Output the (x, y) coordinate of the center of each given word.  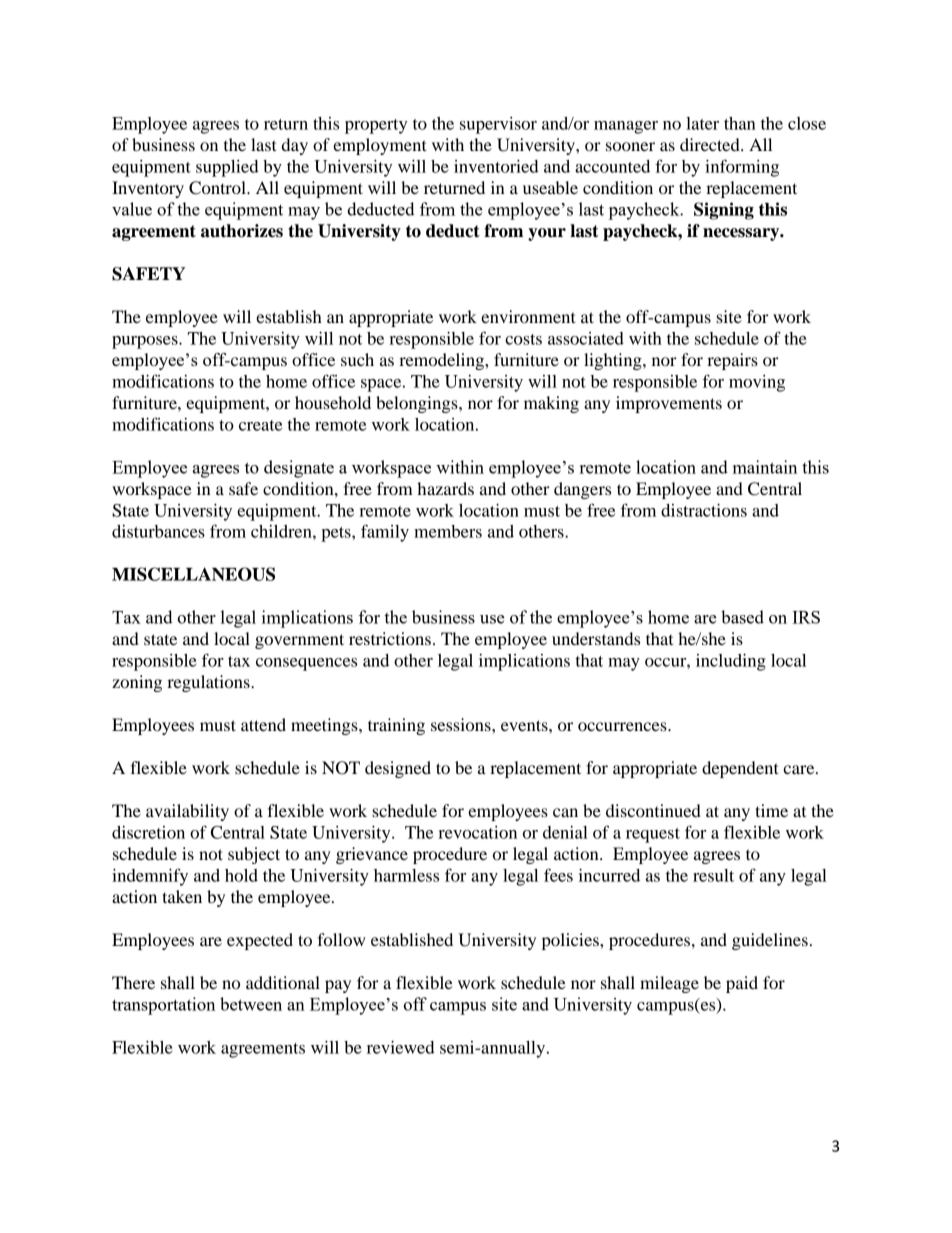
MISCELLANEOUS (193, 574)
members (448, 531)
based (742, 617)
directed (711, 144)
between (251, 1004)
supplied (227, 168)
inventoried (496, 166)
